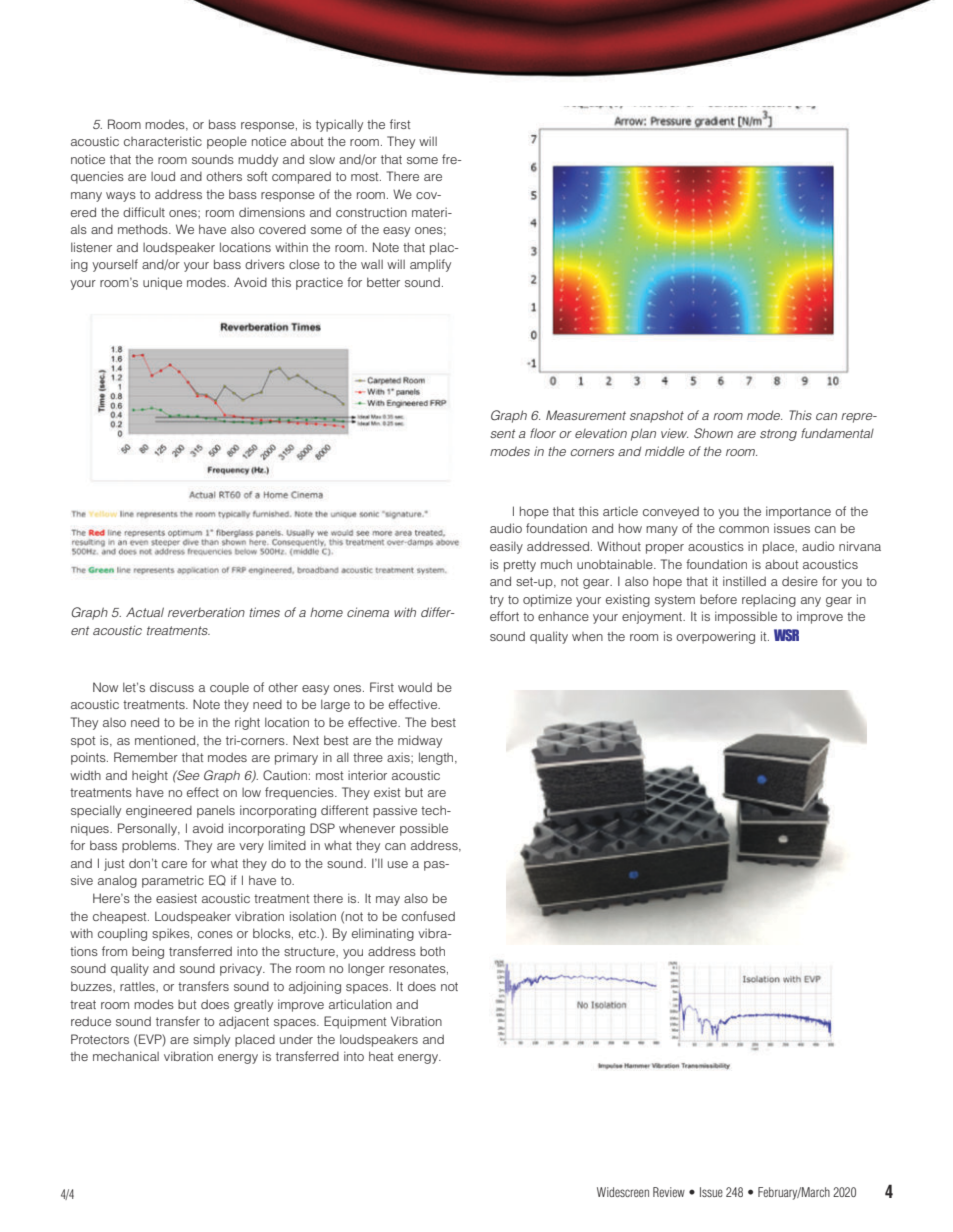  Describe the element at coordinates (371, 212) in the document. I see `construction` at that location.
